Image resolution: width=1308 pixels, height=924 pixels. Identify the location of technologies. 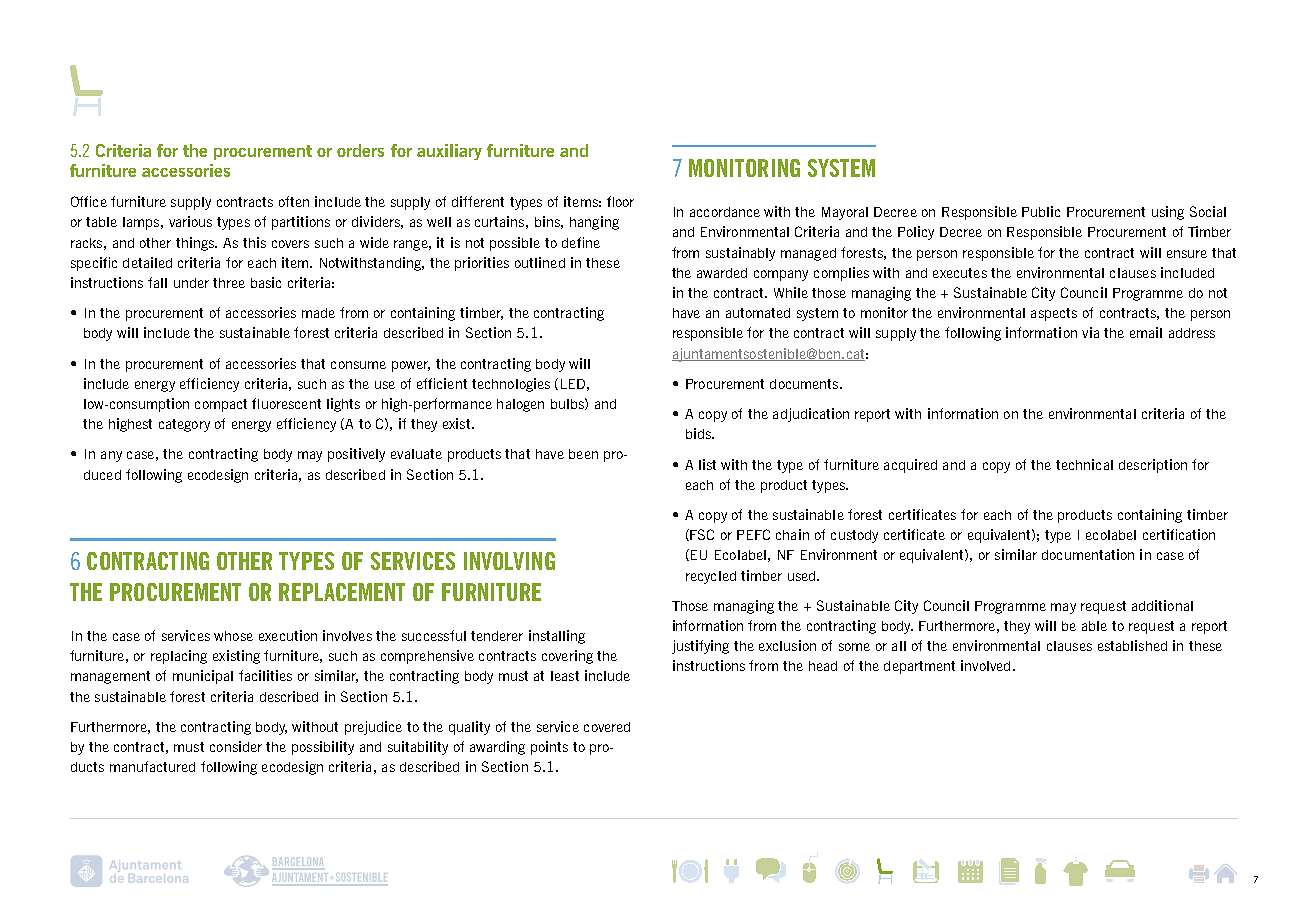
(511, 385).
